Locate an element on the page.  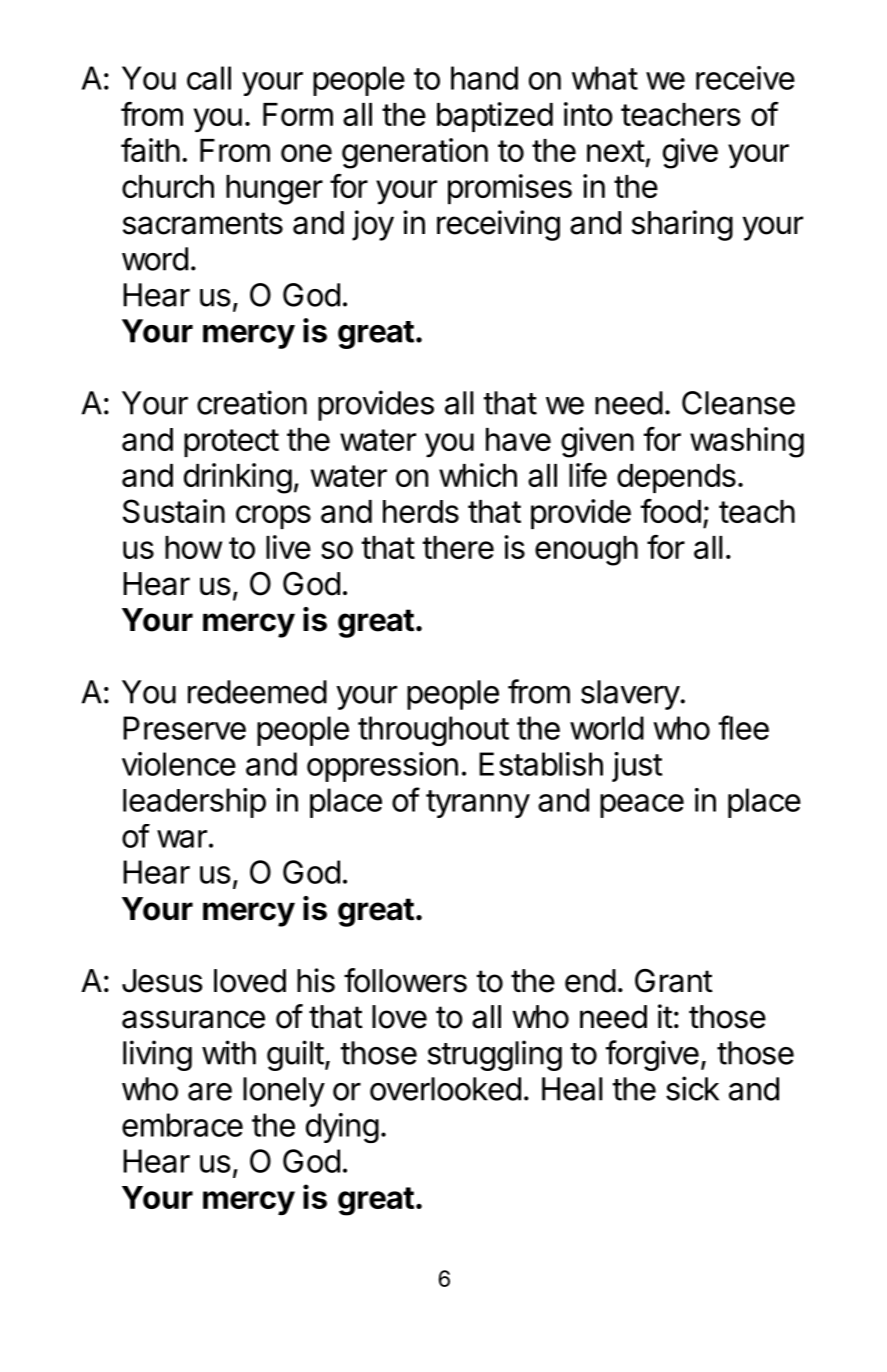
next is located at coordinates (616, 151).
